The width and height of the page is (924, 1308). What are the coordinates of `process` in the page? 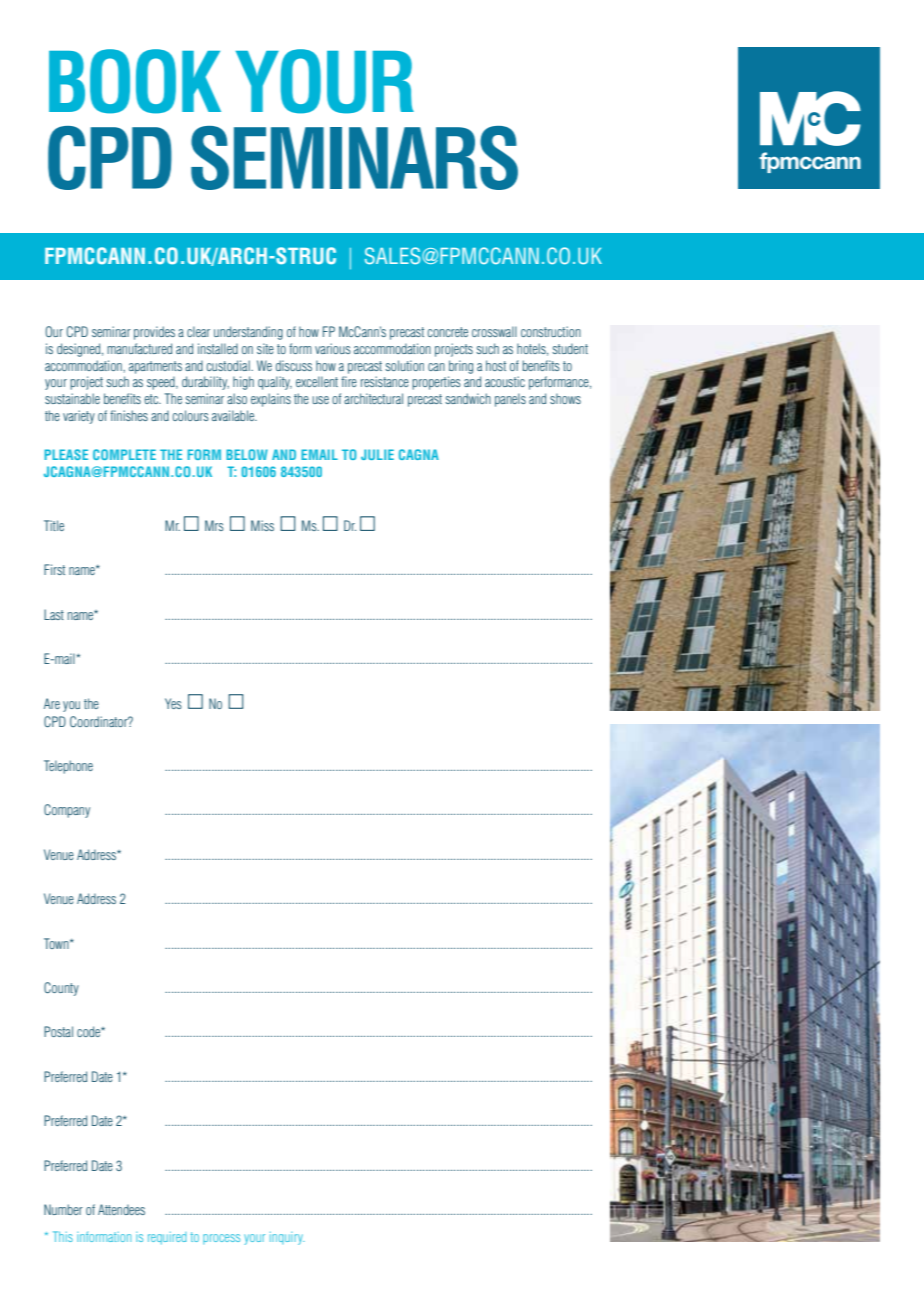 It's located at (221, 1239).
